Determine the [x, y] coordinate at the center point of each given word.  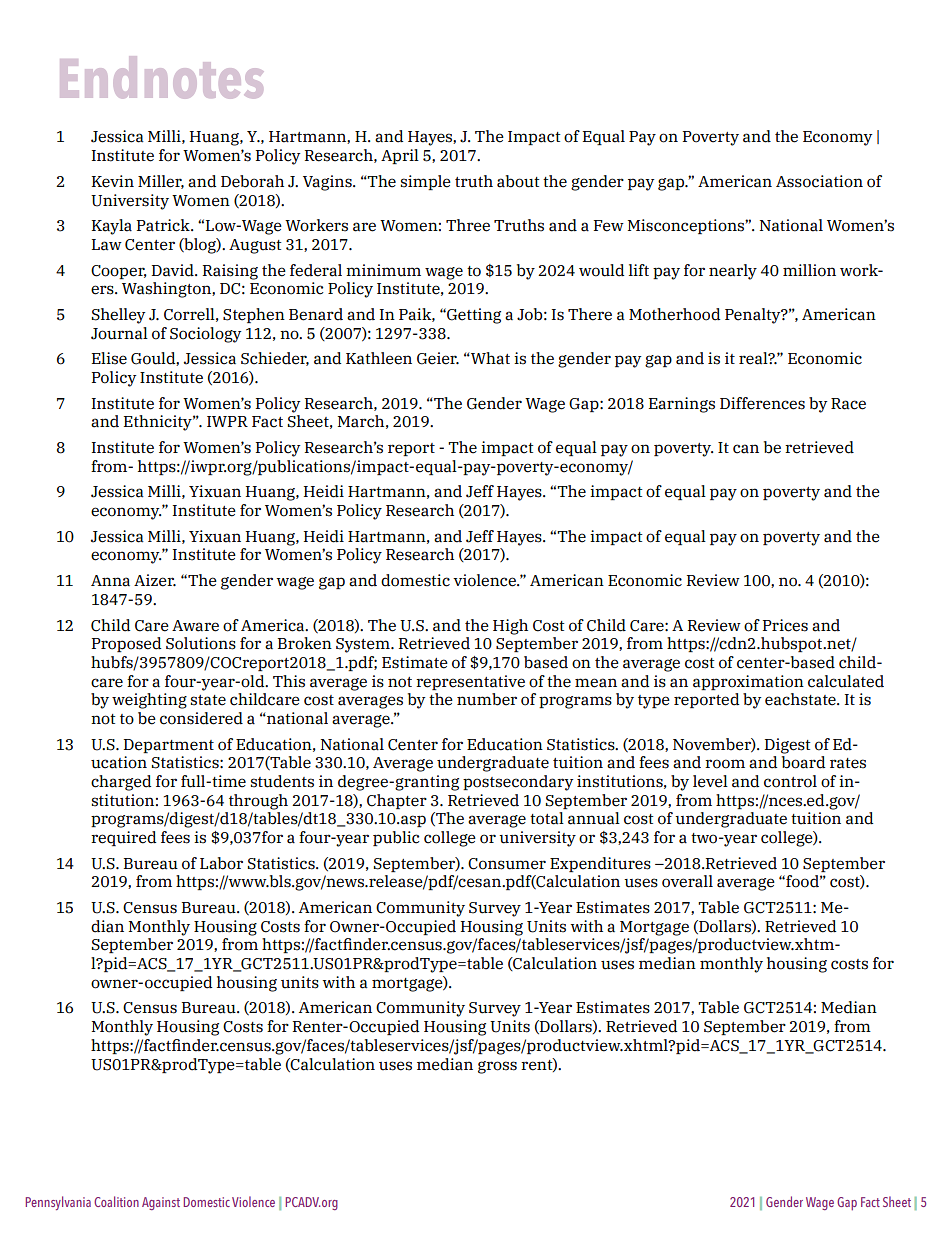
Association [819, 181]
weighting [149, 701]
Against [161, 1203]
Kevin [113, 181]
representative [470, 682]
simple [426, 182]
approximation [748, 682]
